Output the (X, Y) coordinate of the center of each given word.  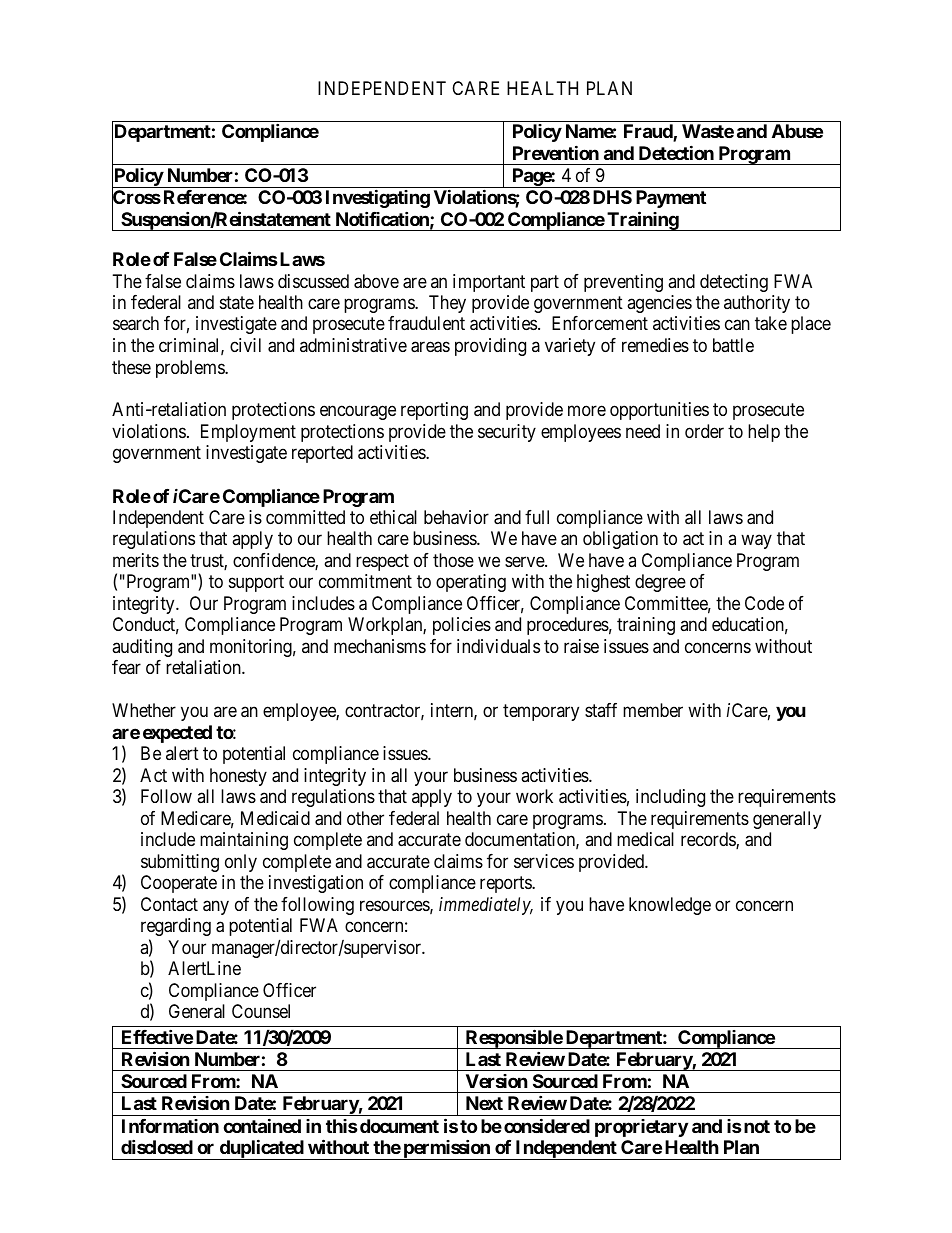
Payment (671, 199)
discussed (313, 281)
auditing (142, 648)
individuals (498, 646)
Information (170, 1126)
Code (764, 603)
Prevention (556, 152)
